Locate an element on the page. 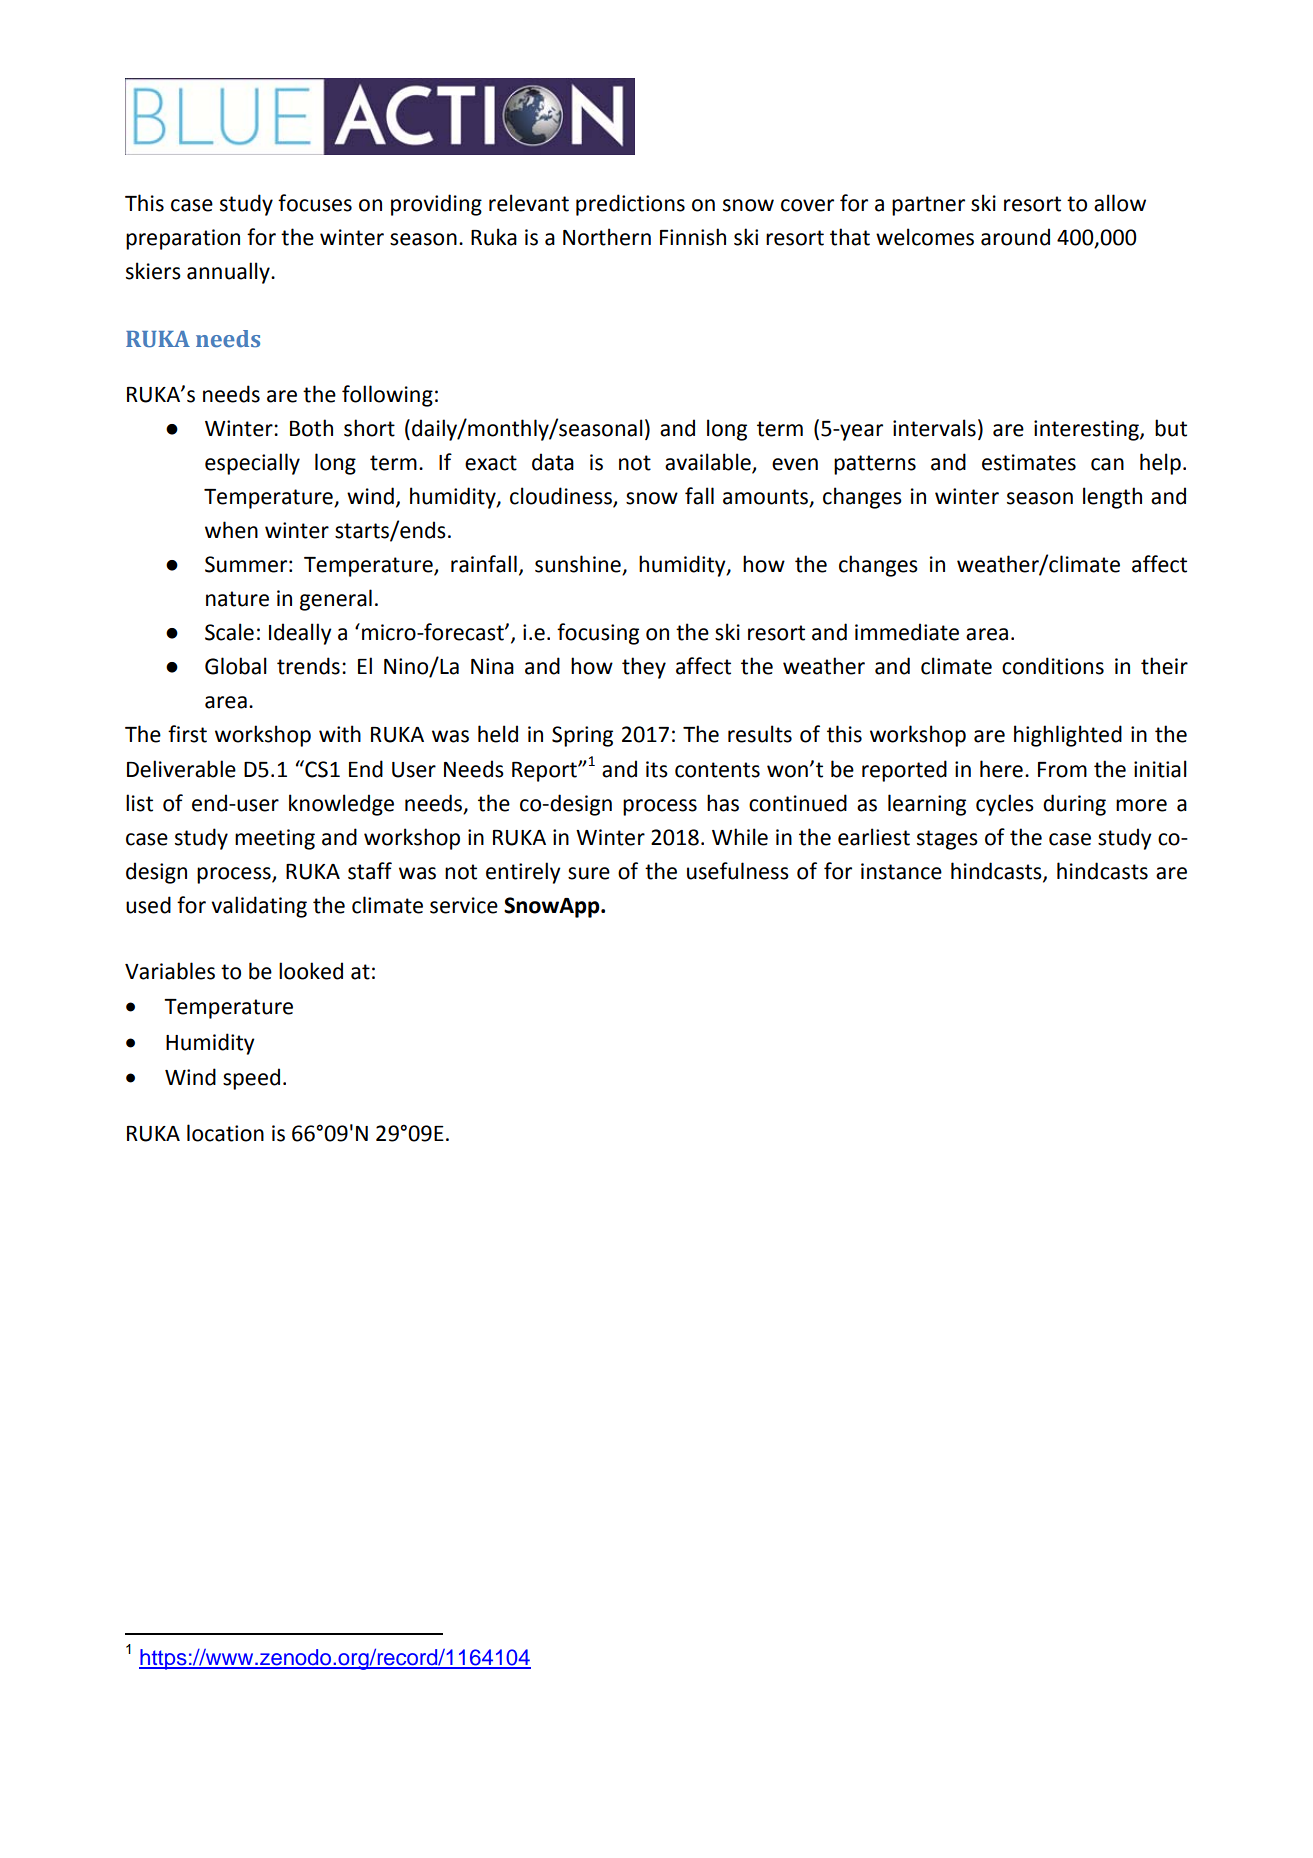 Image resolution: width=1313 pixels, height=1858 pixels. they is located at coordinates (644, 668).
